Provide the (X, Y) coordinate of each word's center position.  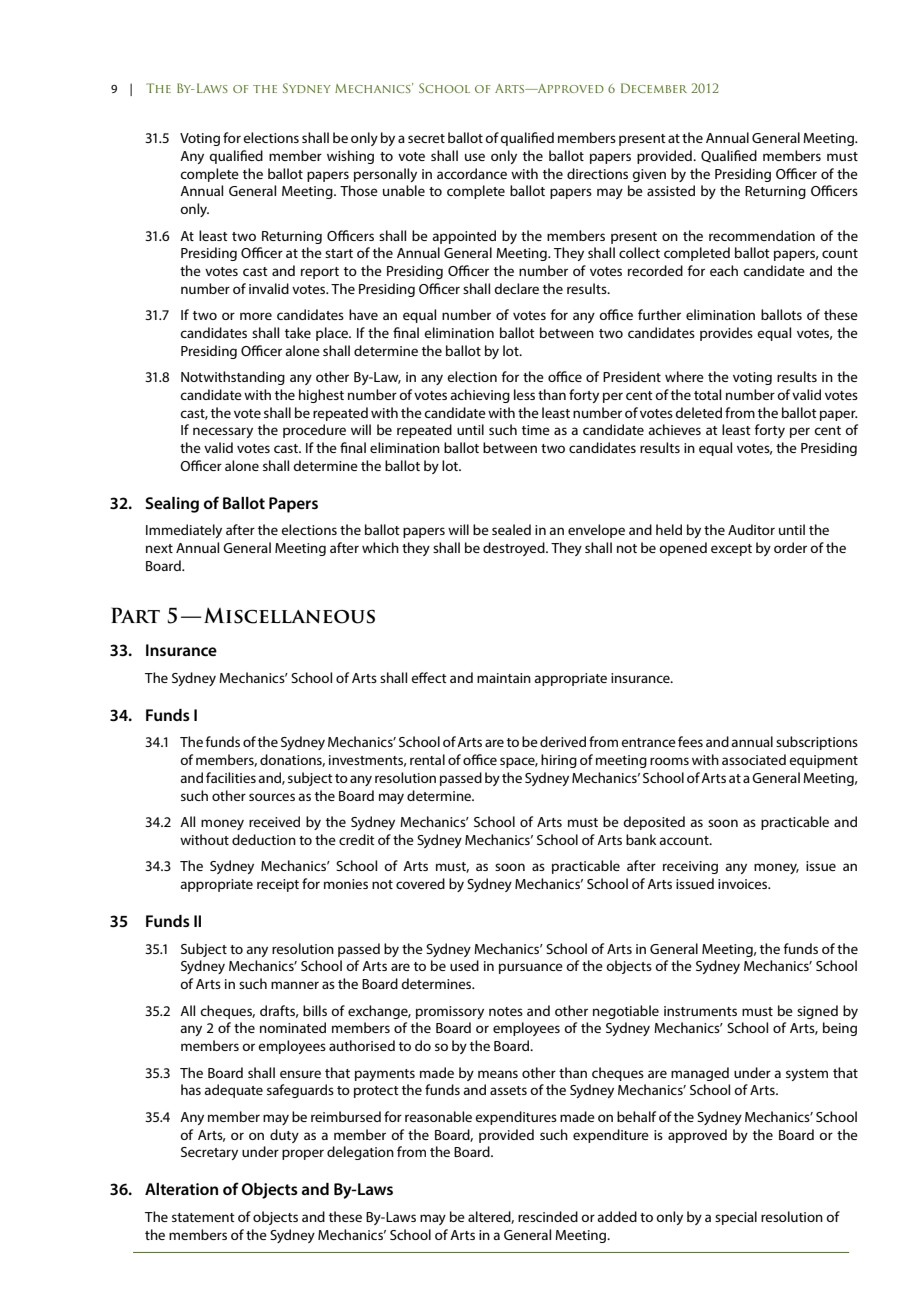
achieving (480, 396)
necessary (223, 432)
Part (135, 615)
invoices (744, 884)
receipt (278, 885)
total (707, 394)
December (654, 88)
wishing (350, 157)
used (464, 965)
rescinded (548, 1216)
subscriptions (817, 743)
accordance (472, 173)
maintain (504, 678)
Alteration (181, 1189)
